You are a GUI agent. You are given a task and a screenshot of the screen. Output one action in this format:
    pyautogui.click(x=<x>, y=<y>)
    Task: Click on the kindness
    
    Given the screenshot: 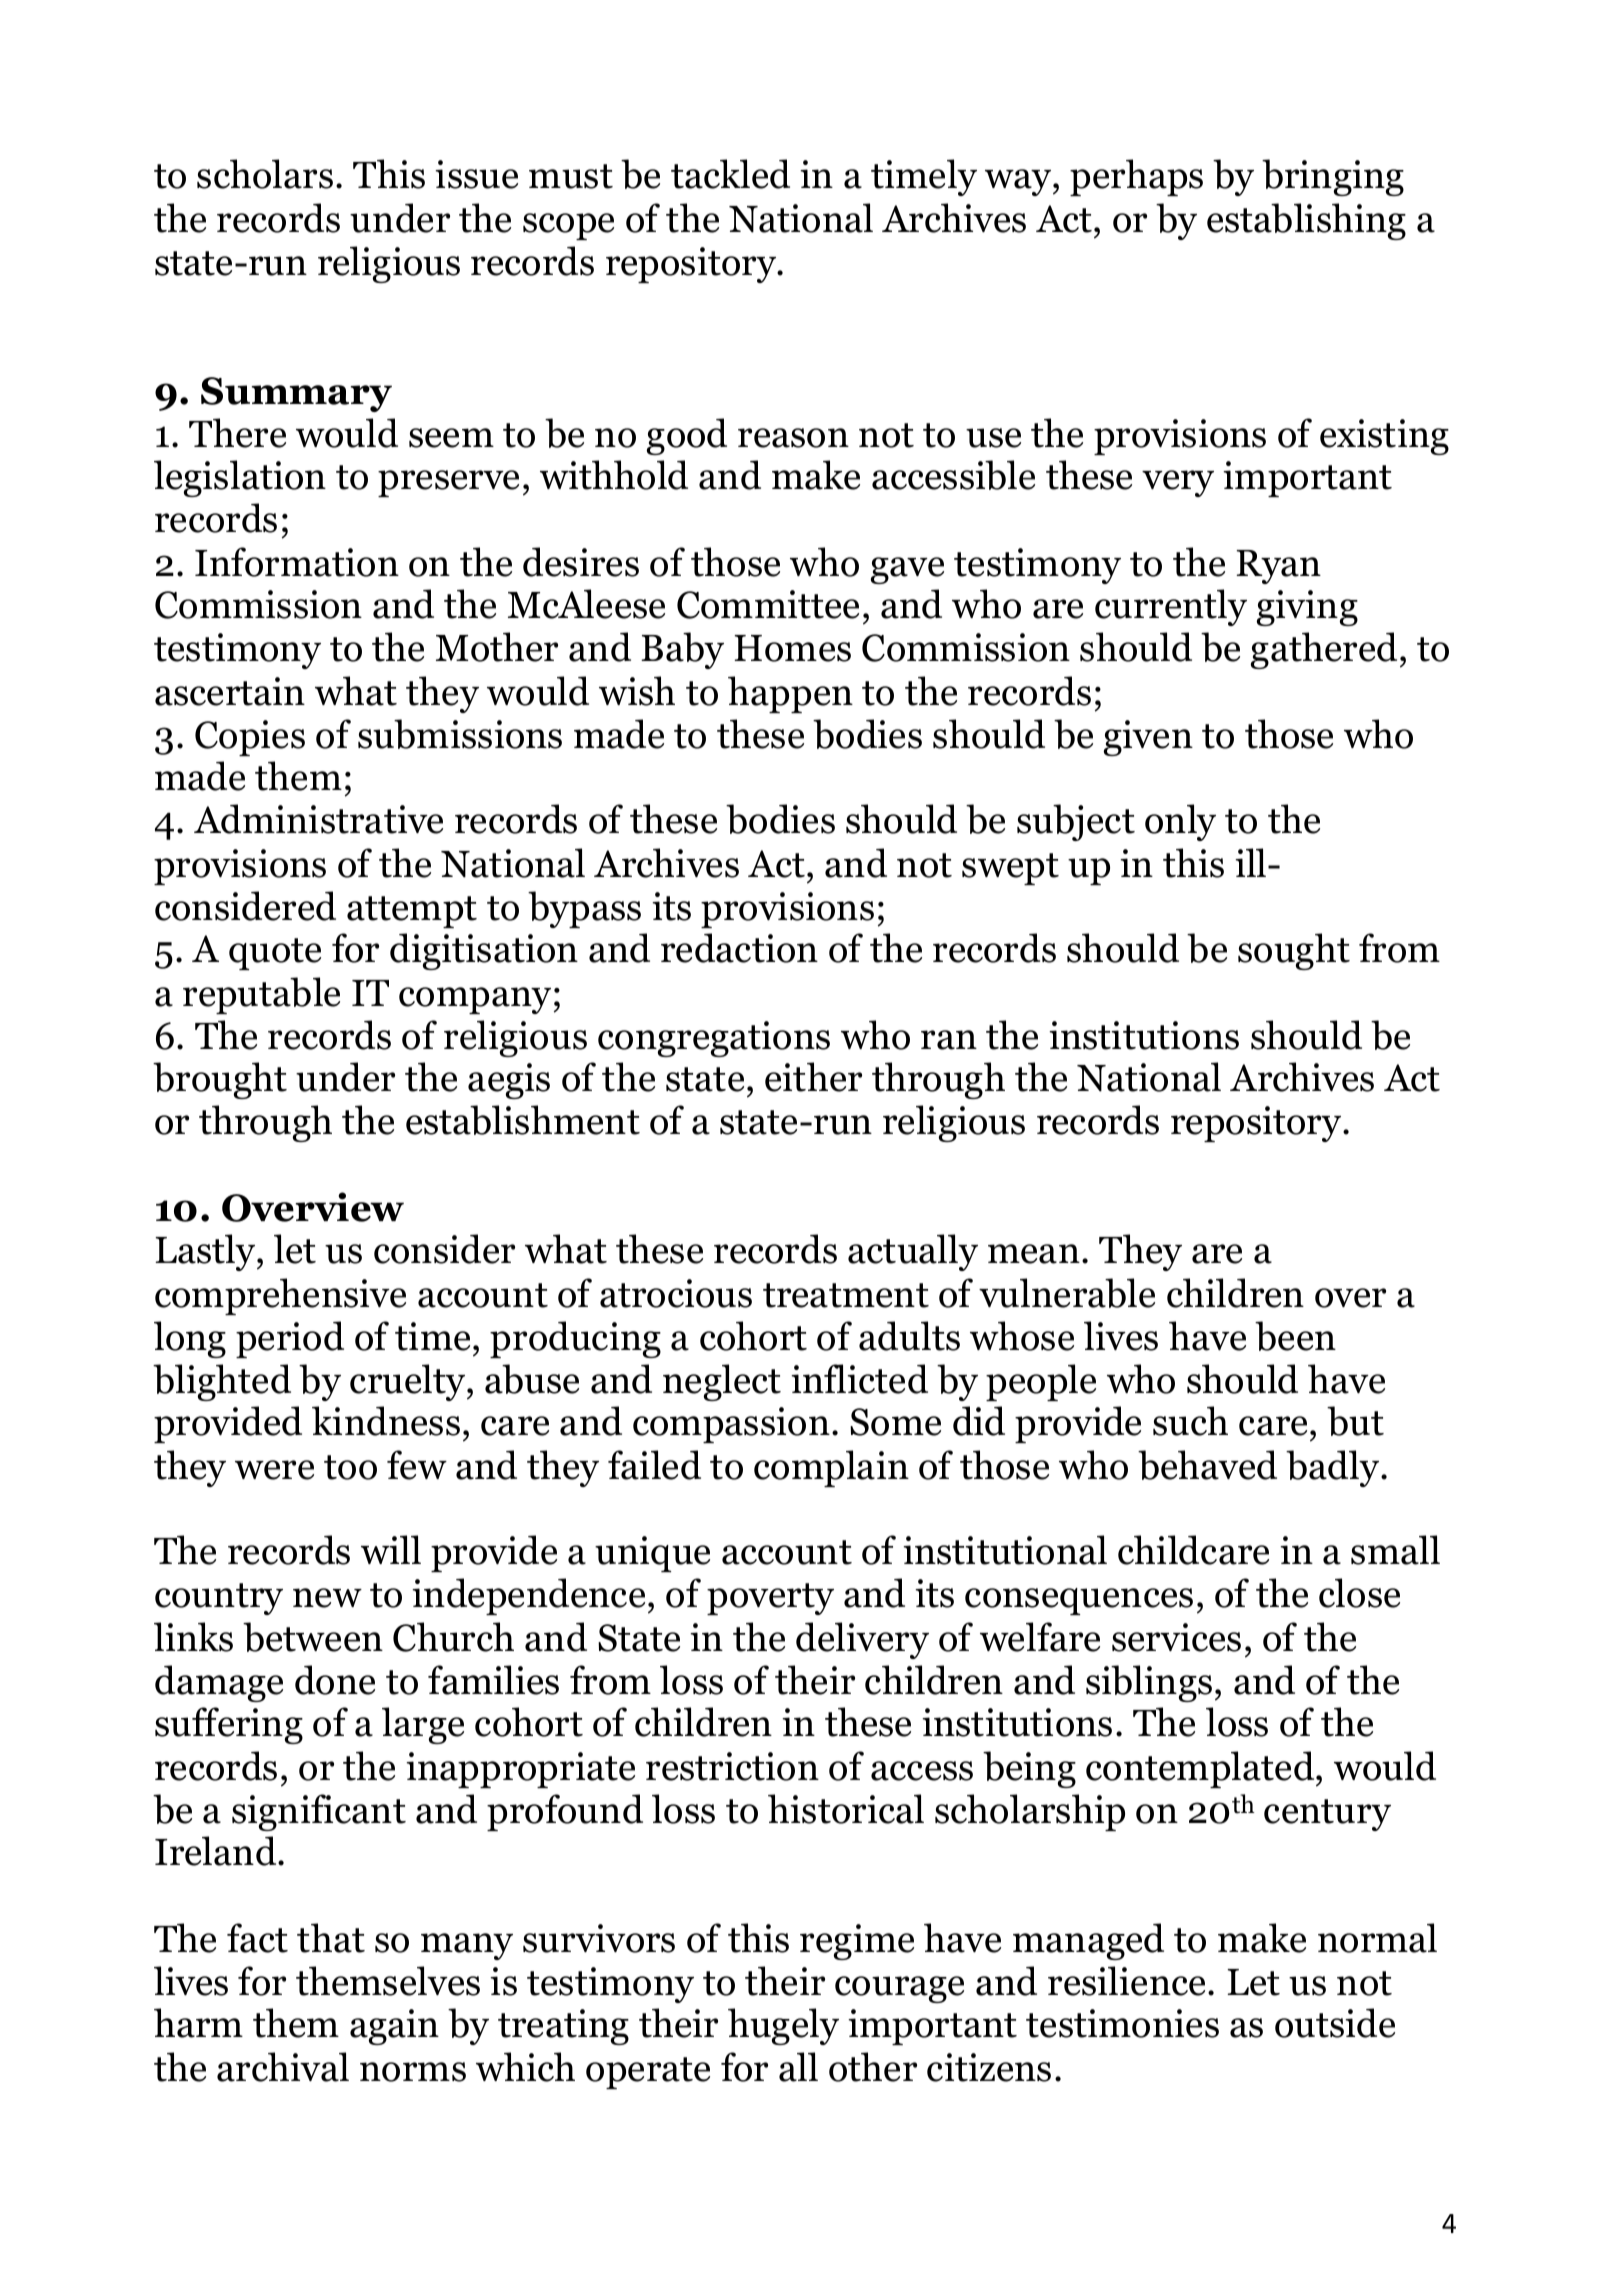 What is the action you would take?
    pyautogui.click(x=386, y=1421)
